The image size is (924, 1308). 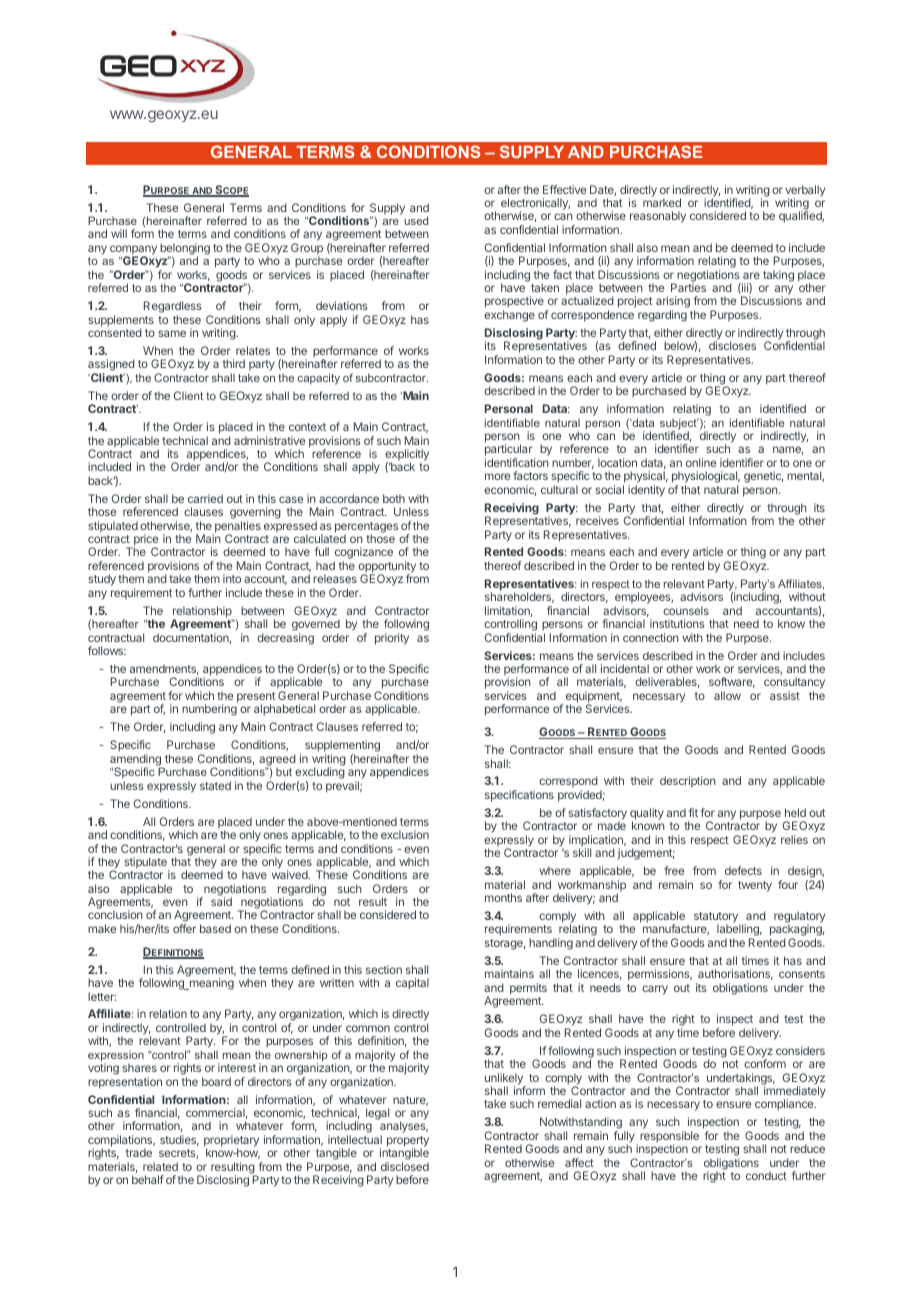 I want to click on allow, so click(x=727, y=695).
